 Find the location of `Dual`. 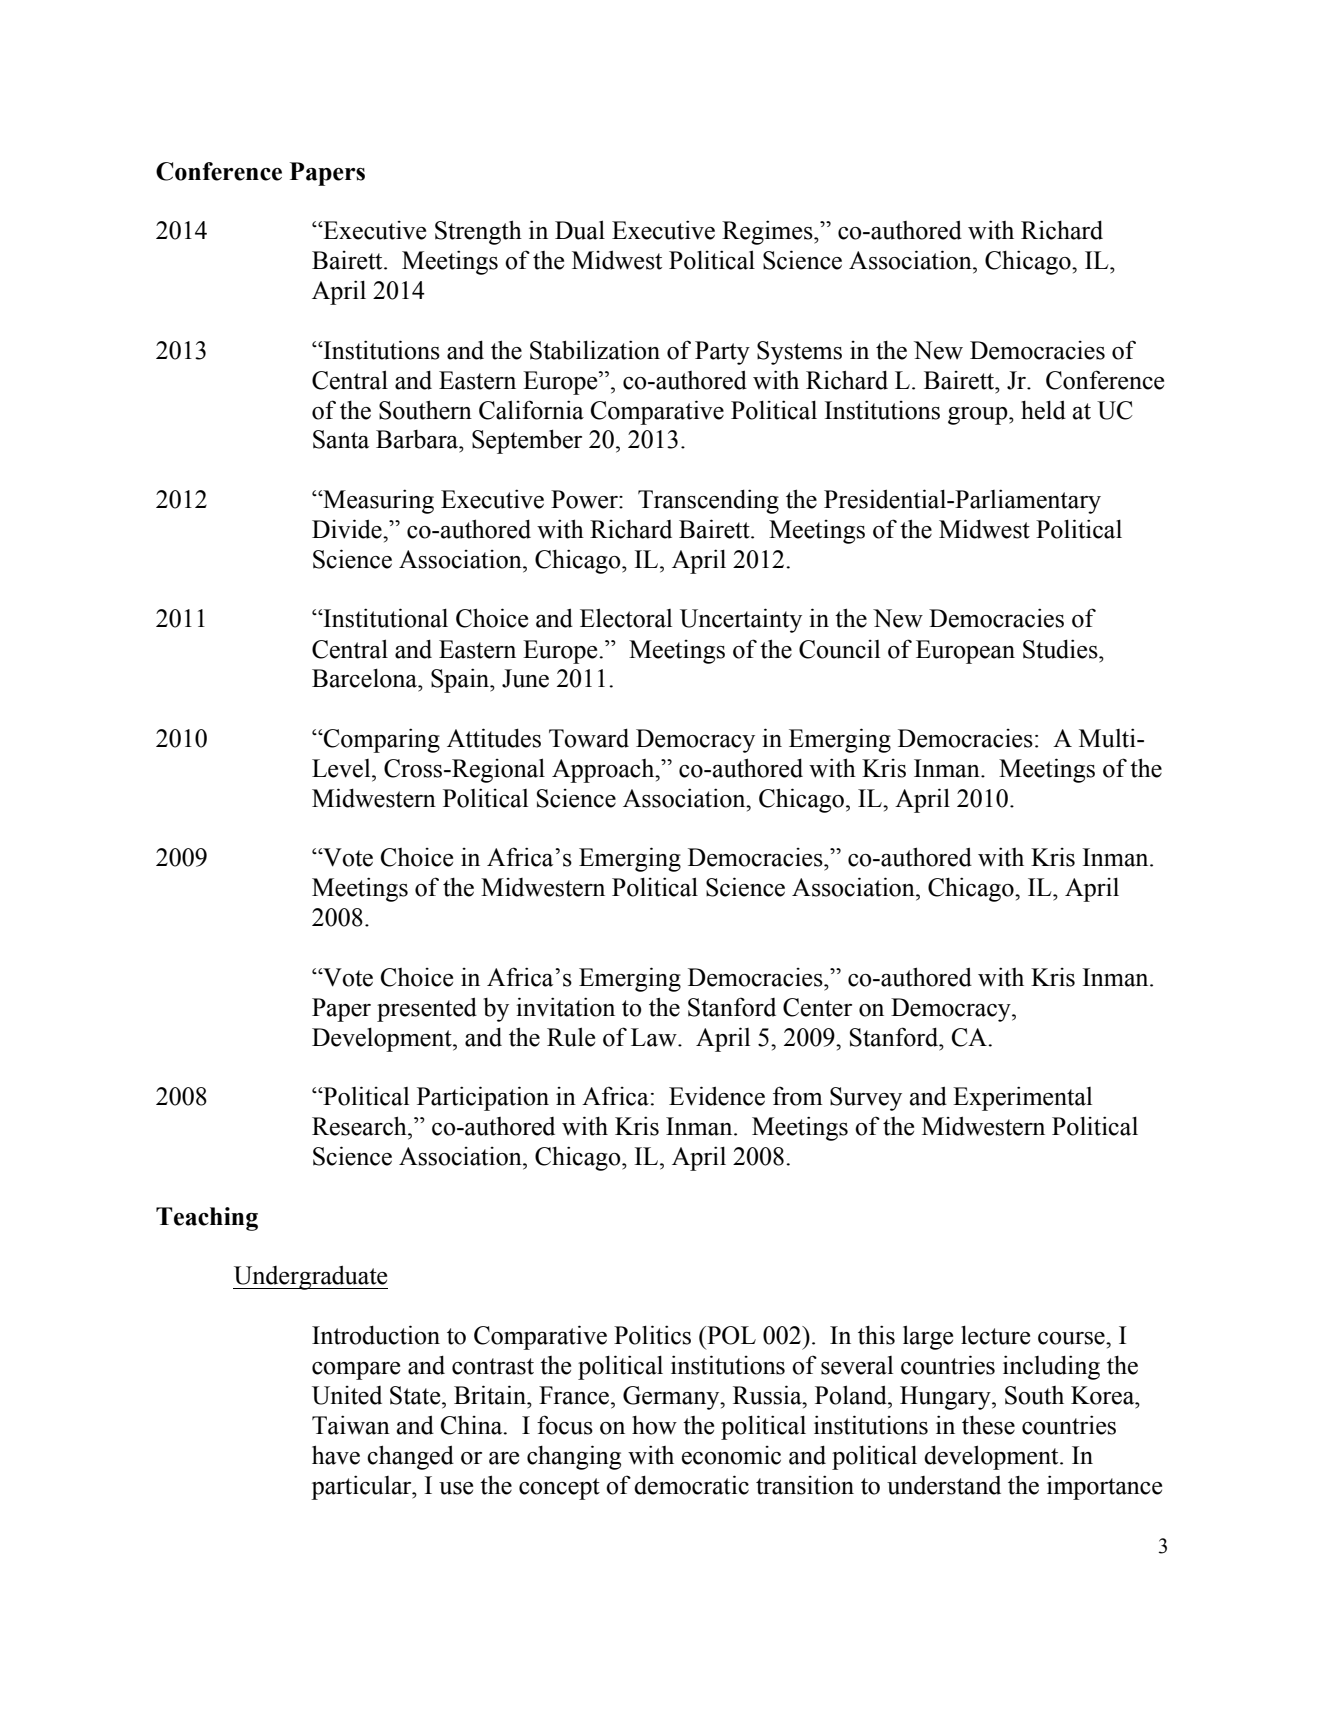

Dual is located at coordinates (580, 230).
